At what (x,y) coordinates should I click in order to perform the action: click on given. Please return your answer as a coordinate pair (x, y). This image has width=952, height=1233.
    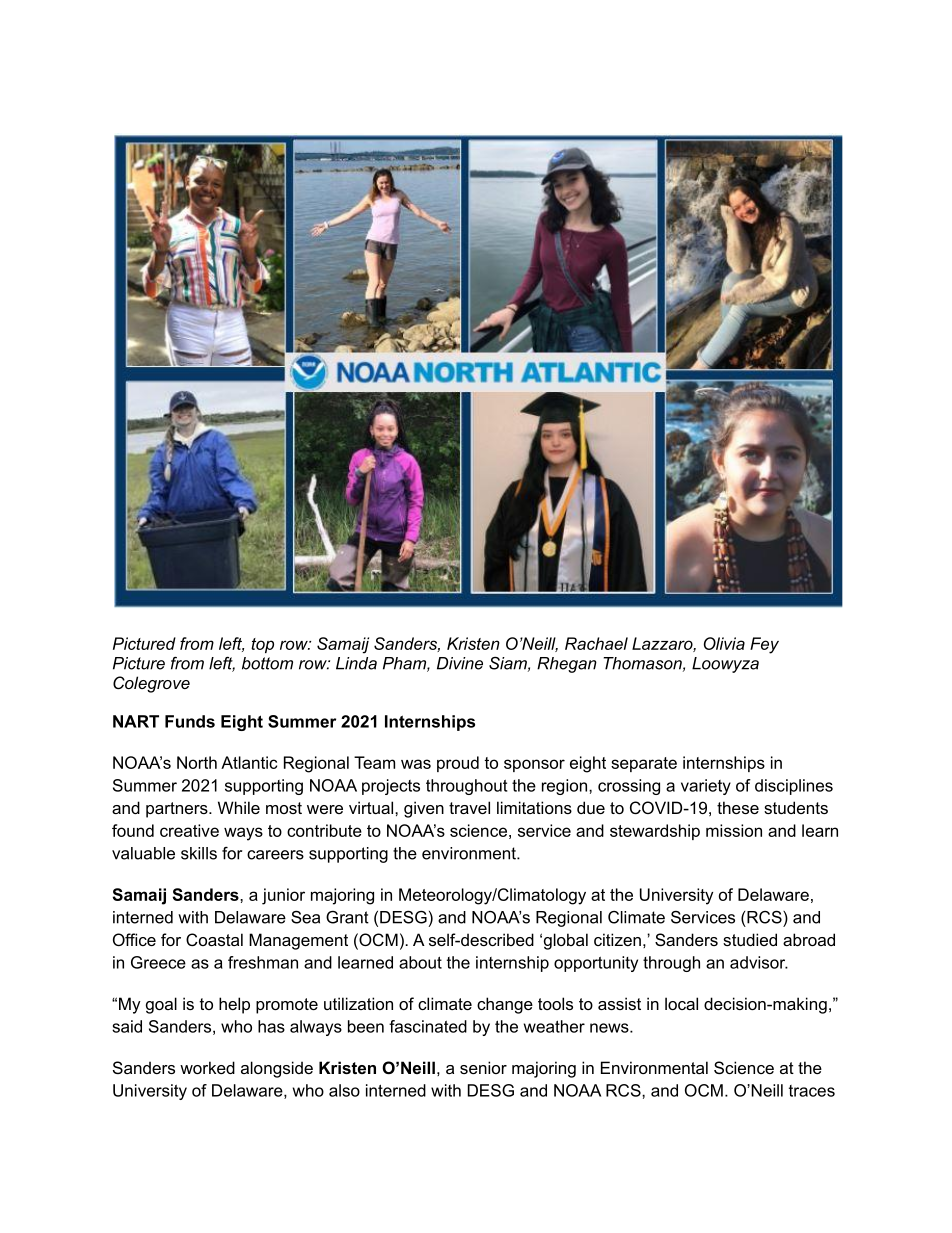
    Looking at the image, I should click on (424, 809).
